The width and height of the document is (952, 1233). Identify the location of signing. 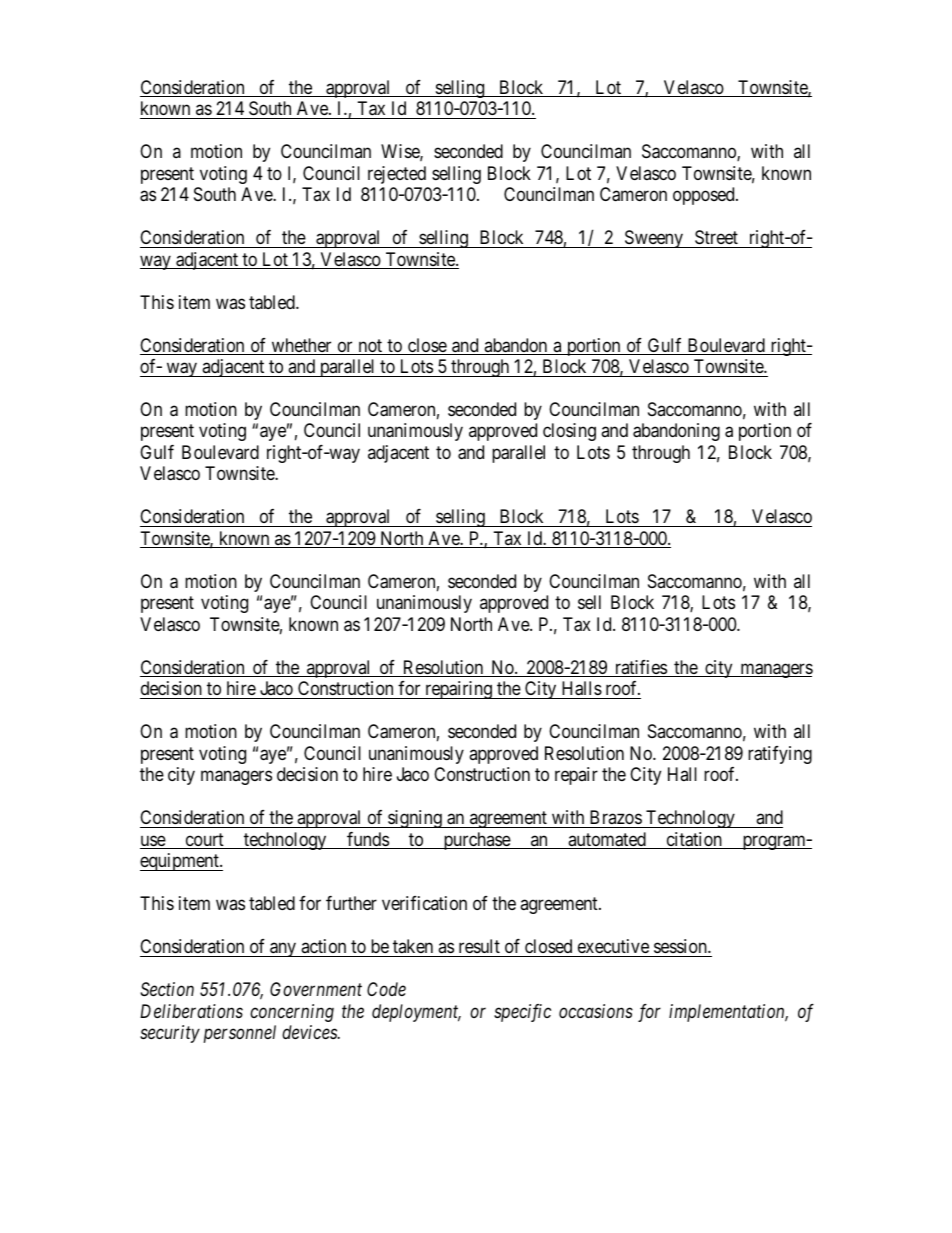
(415, 819).
